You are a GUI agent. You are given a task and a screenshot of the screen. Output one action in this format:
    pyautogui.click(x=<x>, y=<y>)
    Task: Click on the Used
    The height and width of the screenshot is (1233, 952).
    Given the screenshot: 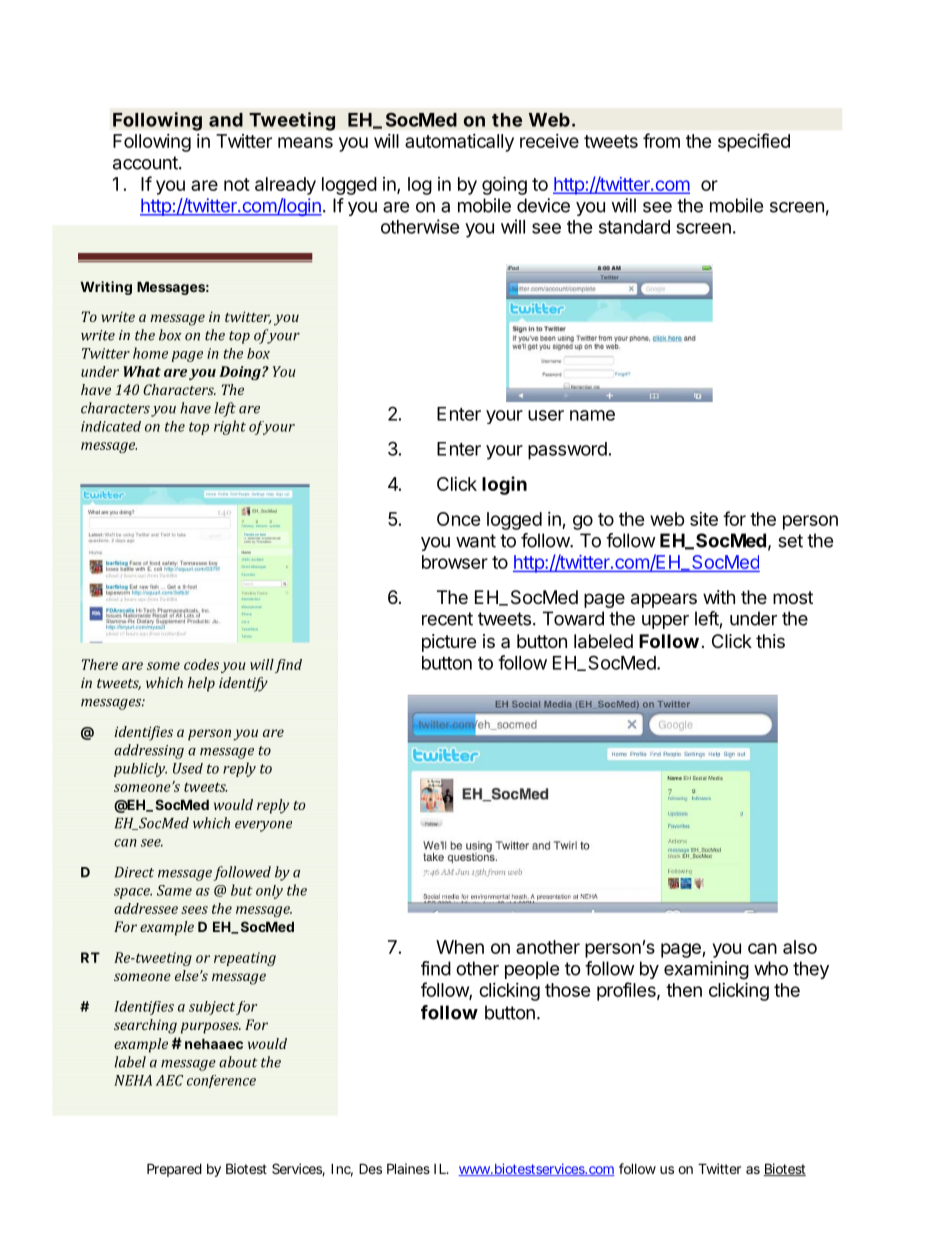 What is the action you would take?
    pyautogui.click(x=188, y=768)
